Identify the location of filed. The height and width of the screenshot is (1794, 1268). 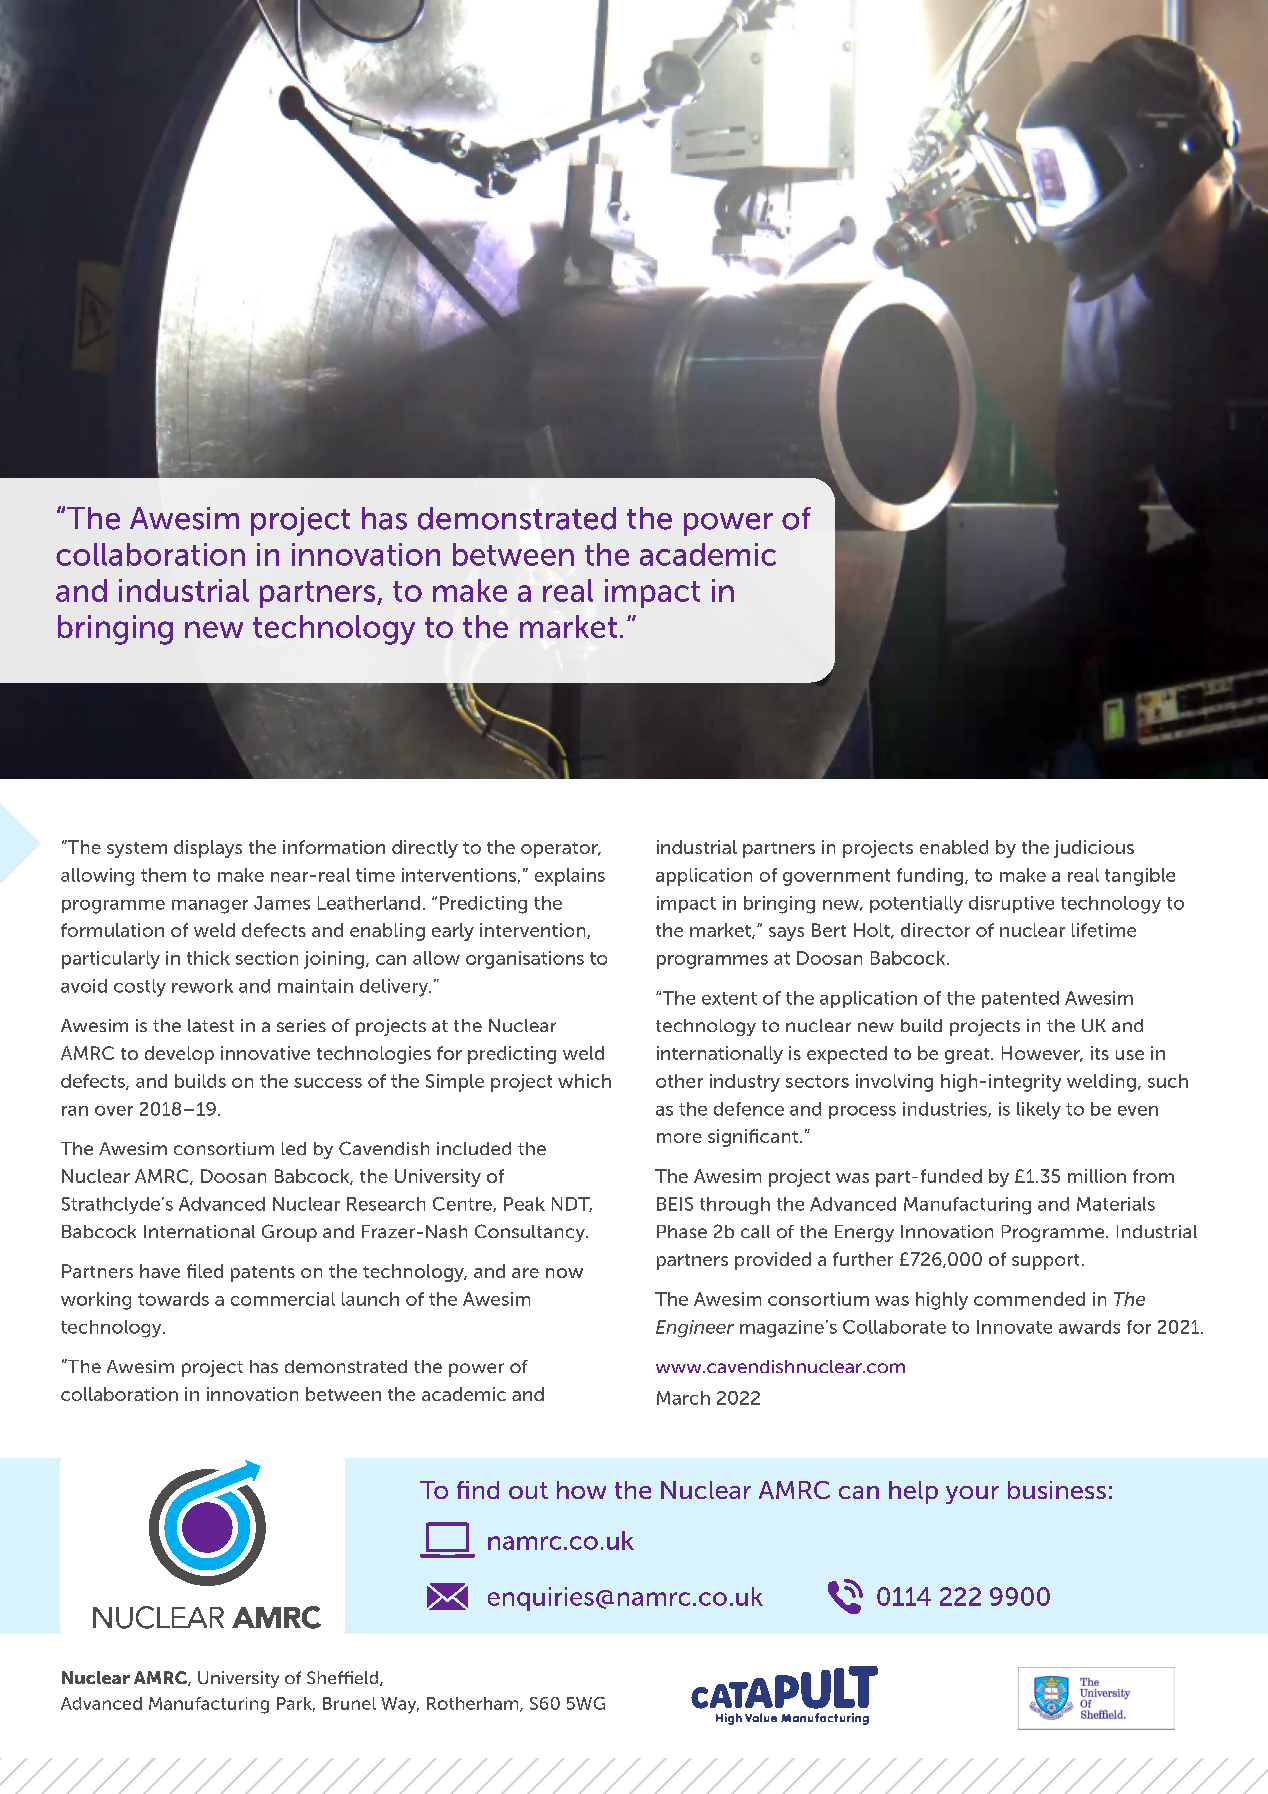
(205, 1271).
